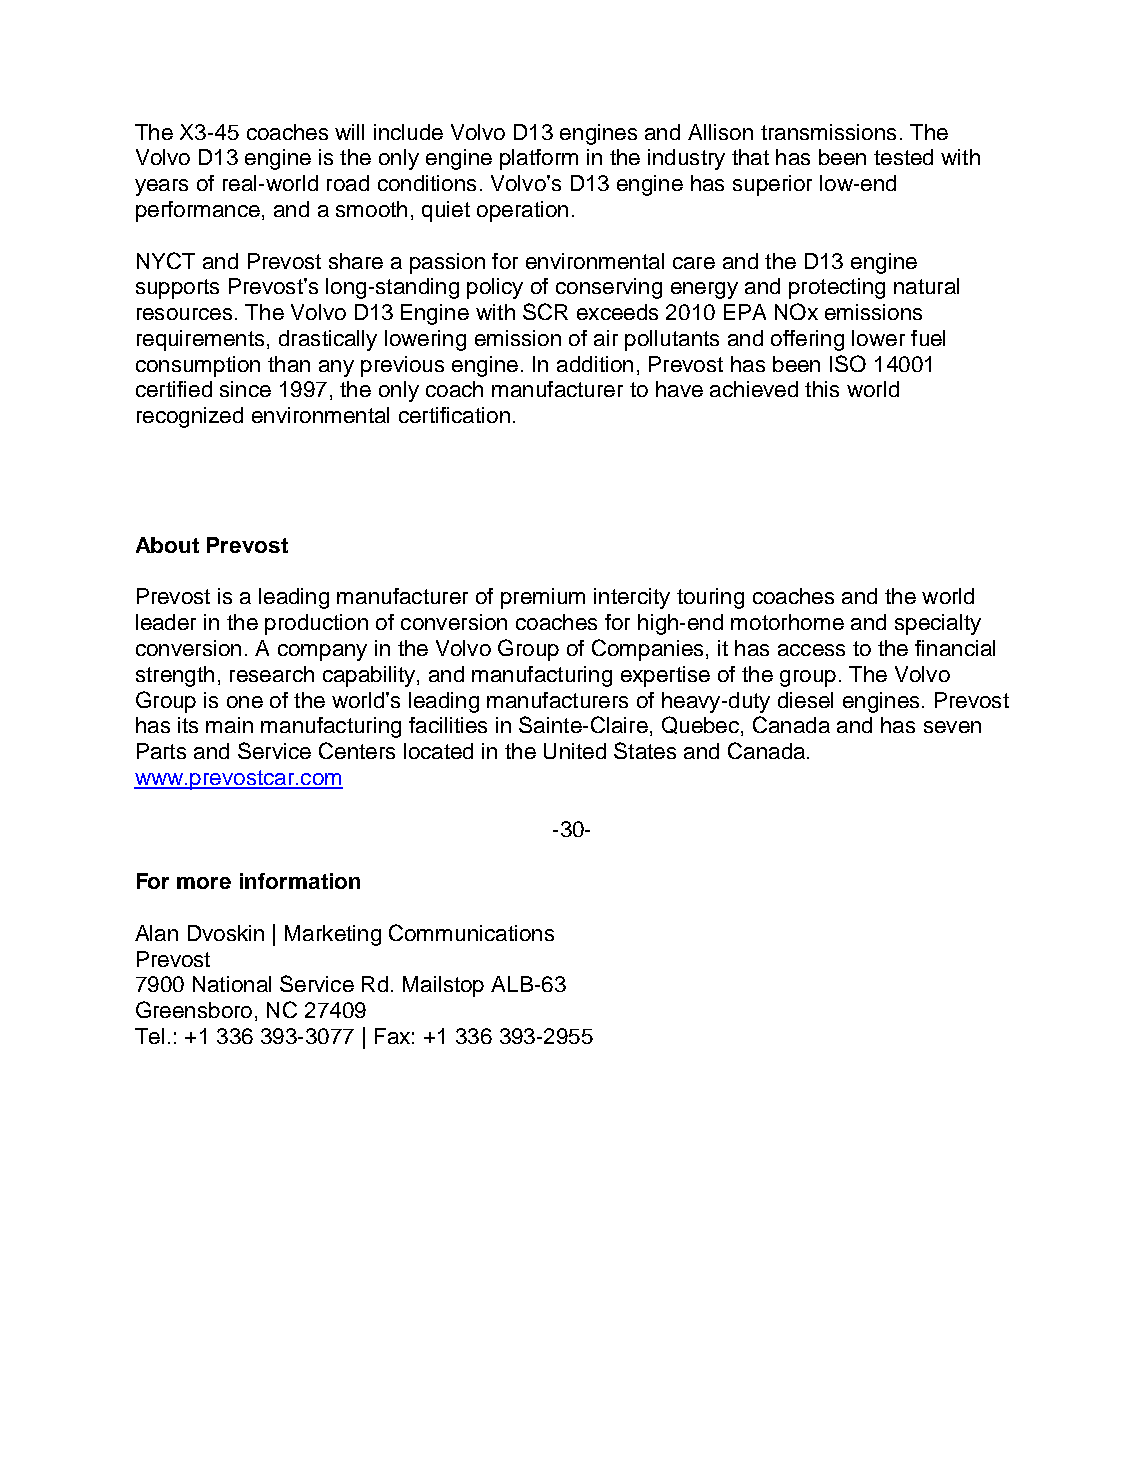 The height and width of the screenshot is (1480, 1144). Describe the element at coordinates (903, 157) in the screenshot. I see `tested` at that location.
